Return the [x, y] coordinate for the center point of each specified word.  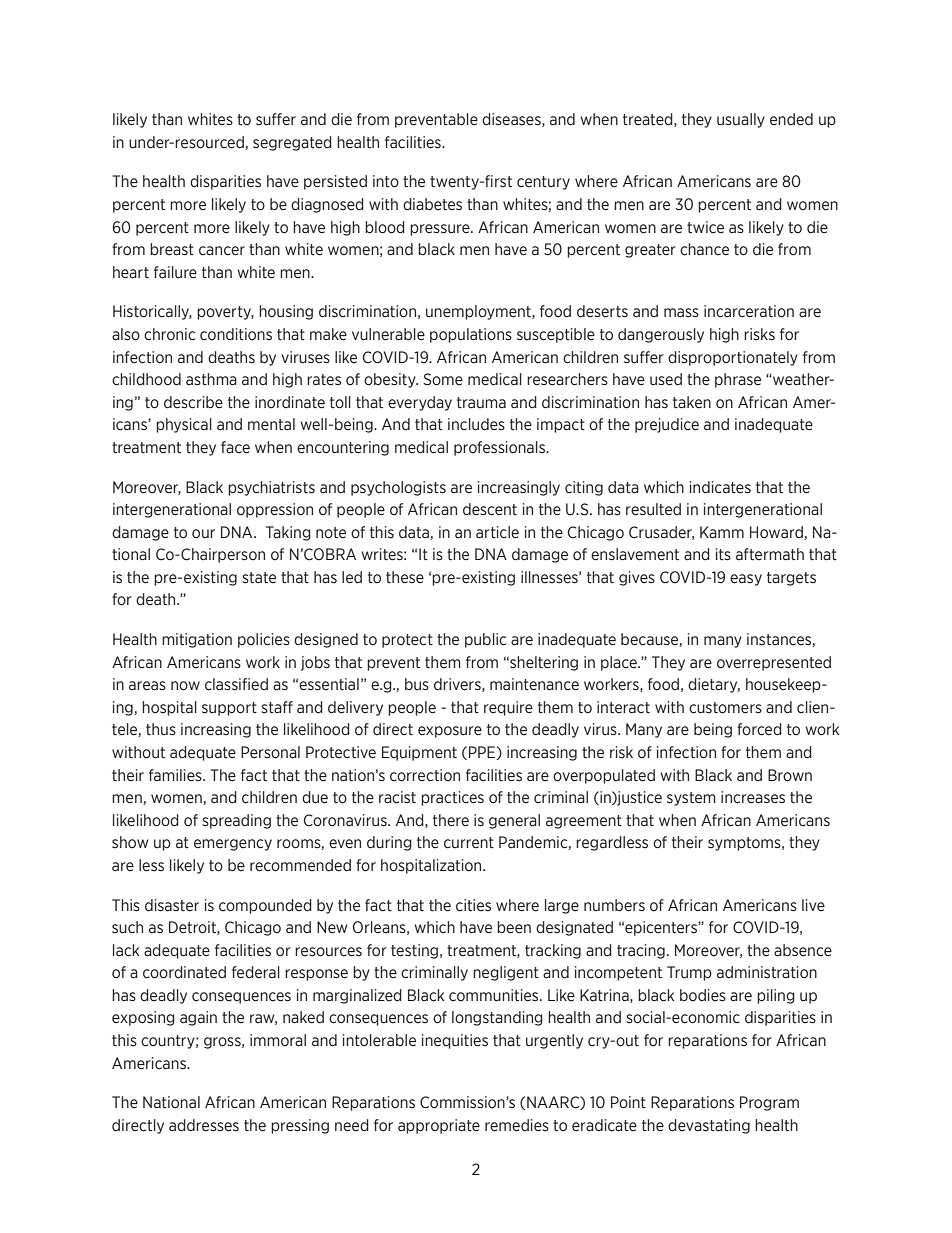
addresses [204, 1125]
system [691, 799]
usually [741, 120]
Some [443, 379]
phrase [738, 380]
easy [746, 580]
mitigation [197, 640]
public [485, 640]
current [469, 843]
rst [503, 182]
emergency [233, 845]
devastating [709, 1126]
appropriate [439, 1126]
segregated [292, 143]
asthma [211, 379]
